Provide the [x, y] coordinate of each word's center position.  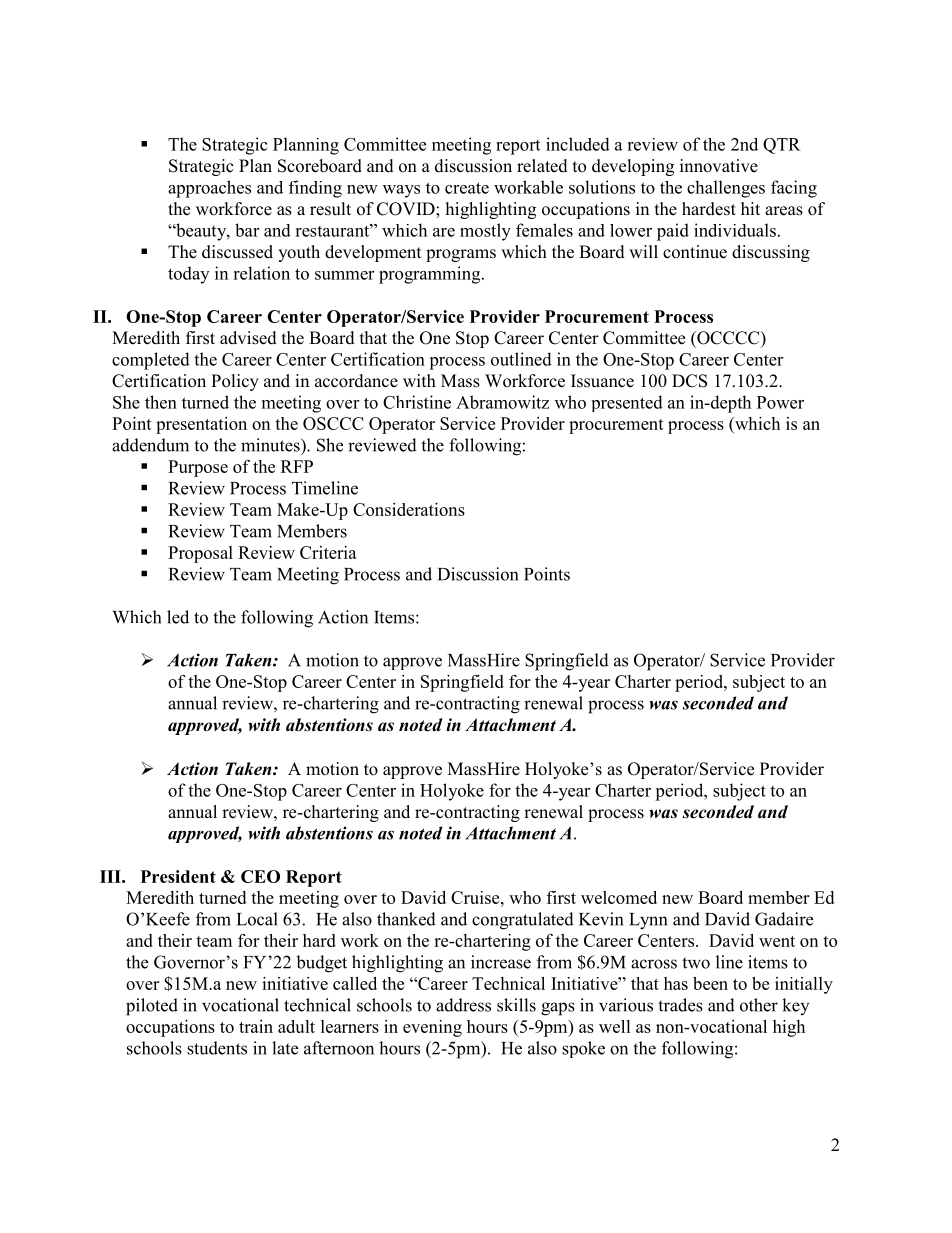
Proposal [200, 554]
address [463, 1005]
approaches [209, 189]
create [467, 188]
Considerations [409, 509]
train [256, 1026]
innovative [719, 166]
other [759, 1005]
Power [780, 402]
